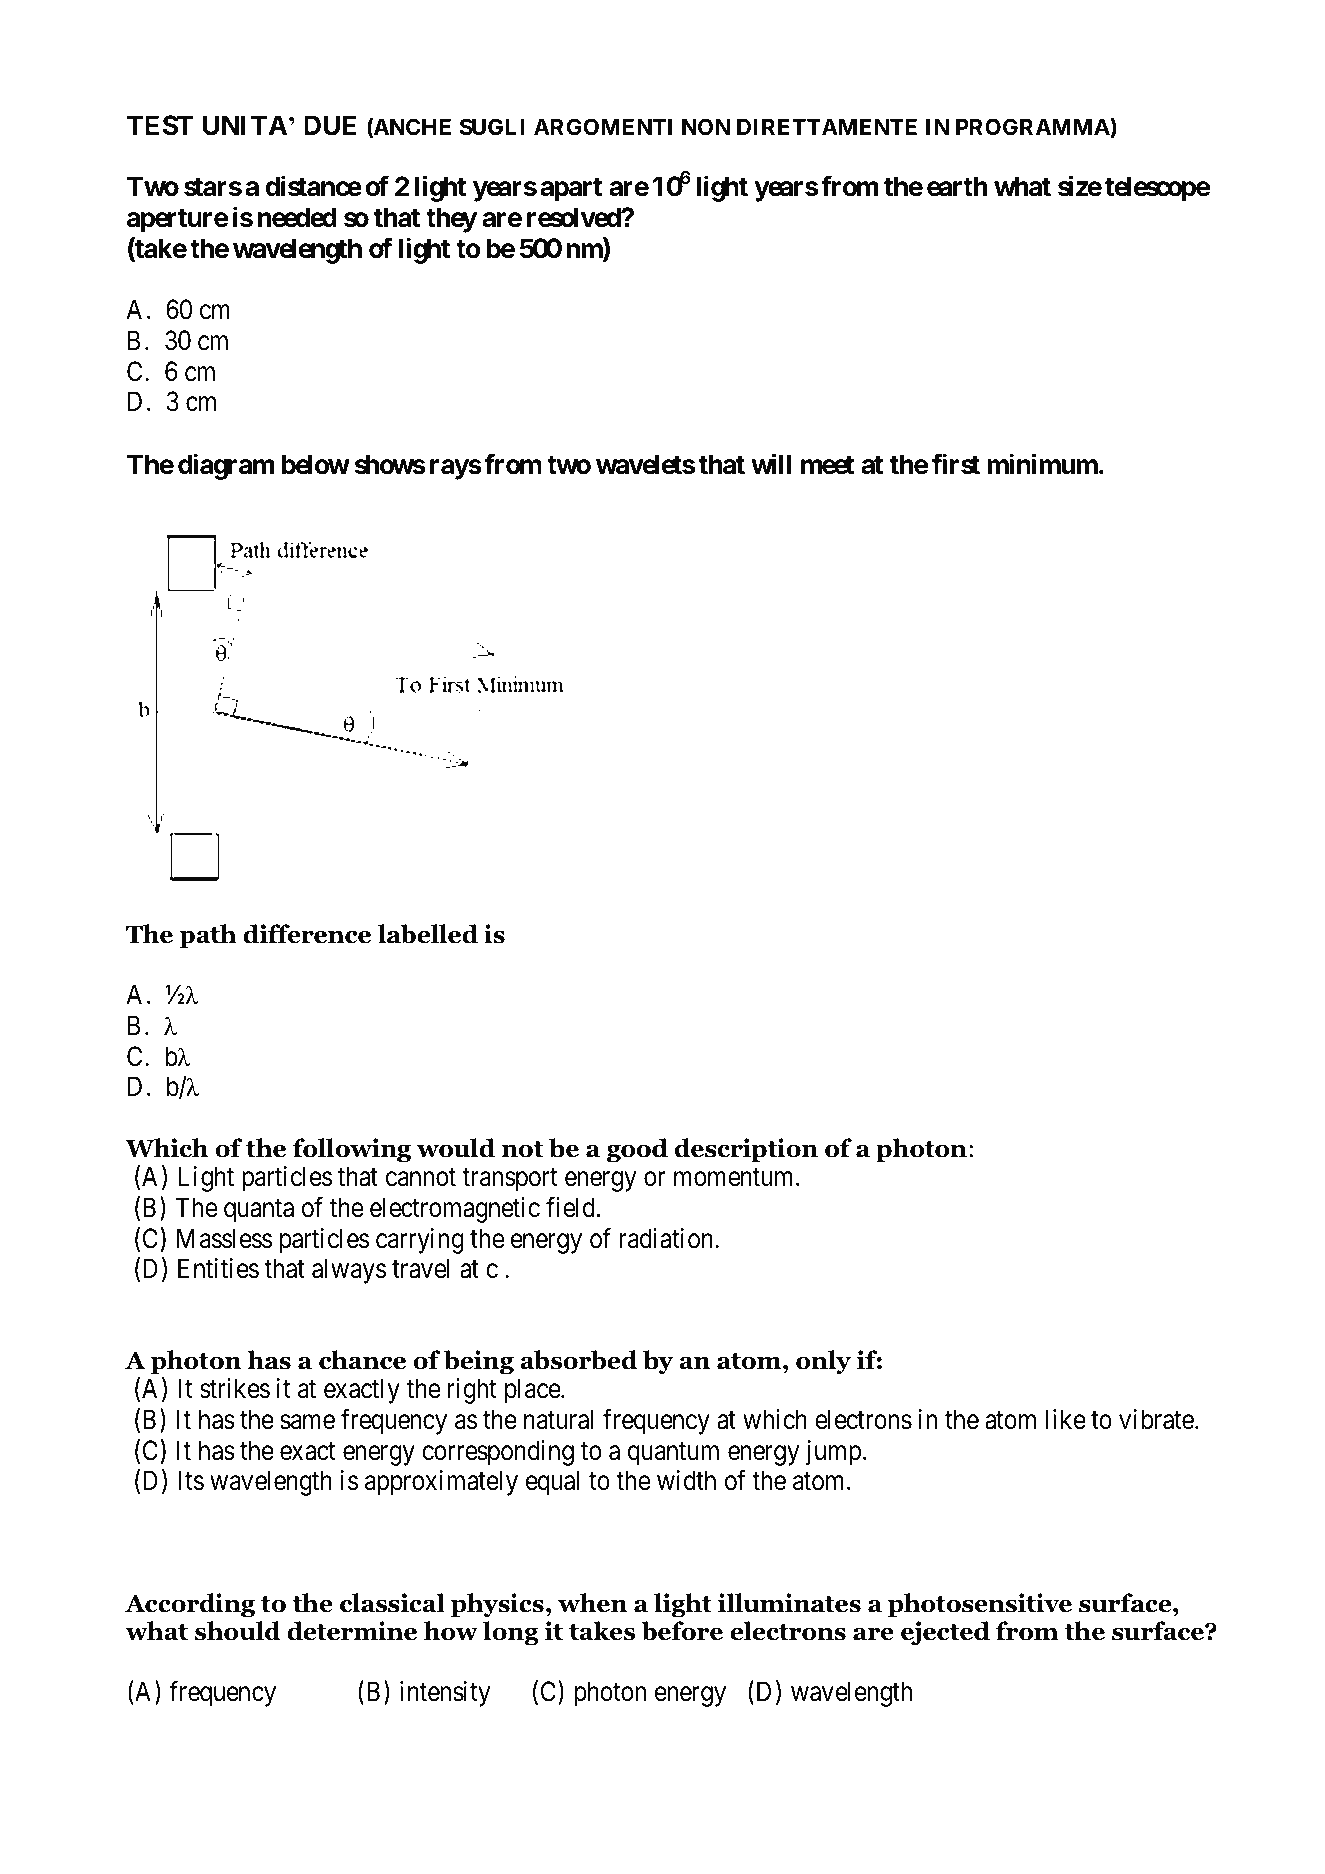 Image resolution: width=1325 pixels, height=1874 pixels. What do you see at coordinates (706, 127) in the document?
I see `NON` at bounding box center [706, 127].
